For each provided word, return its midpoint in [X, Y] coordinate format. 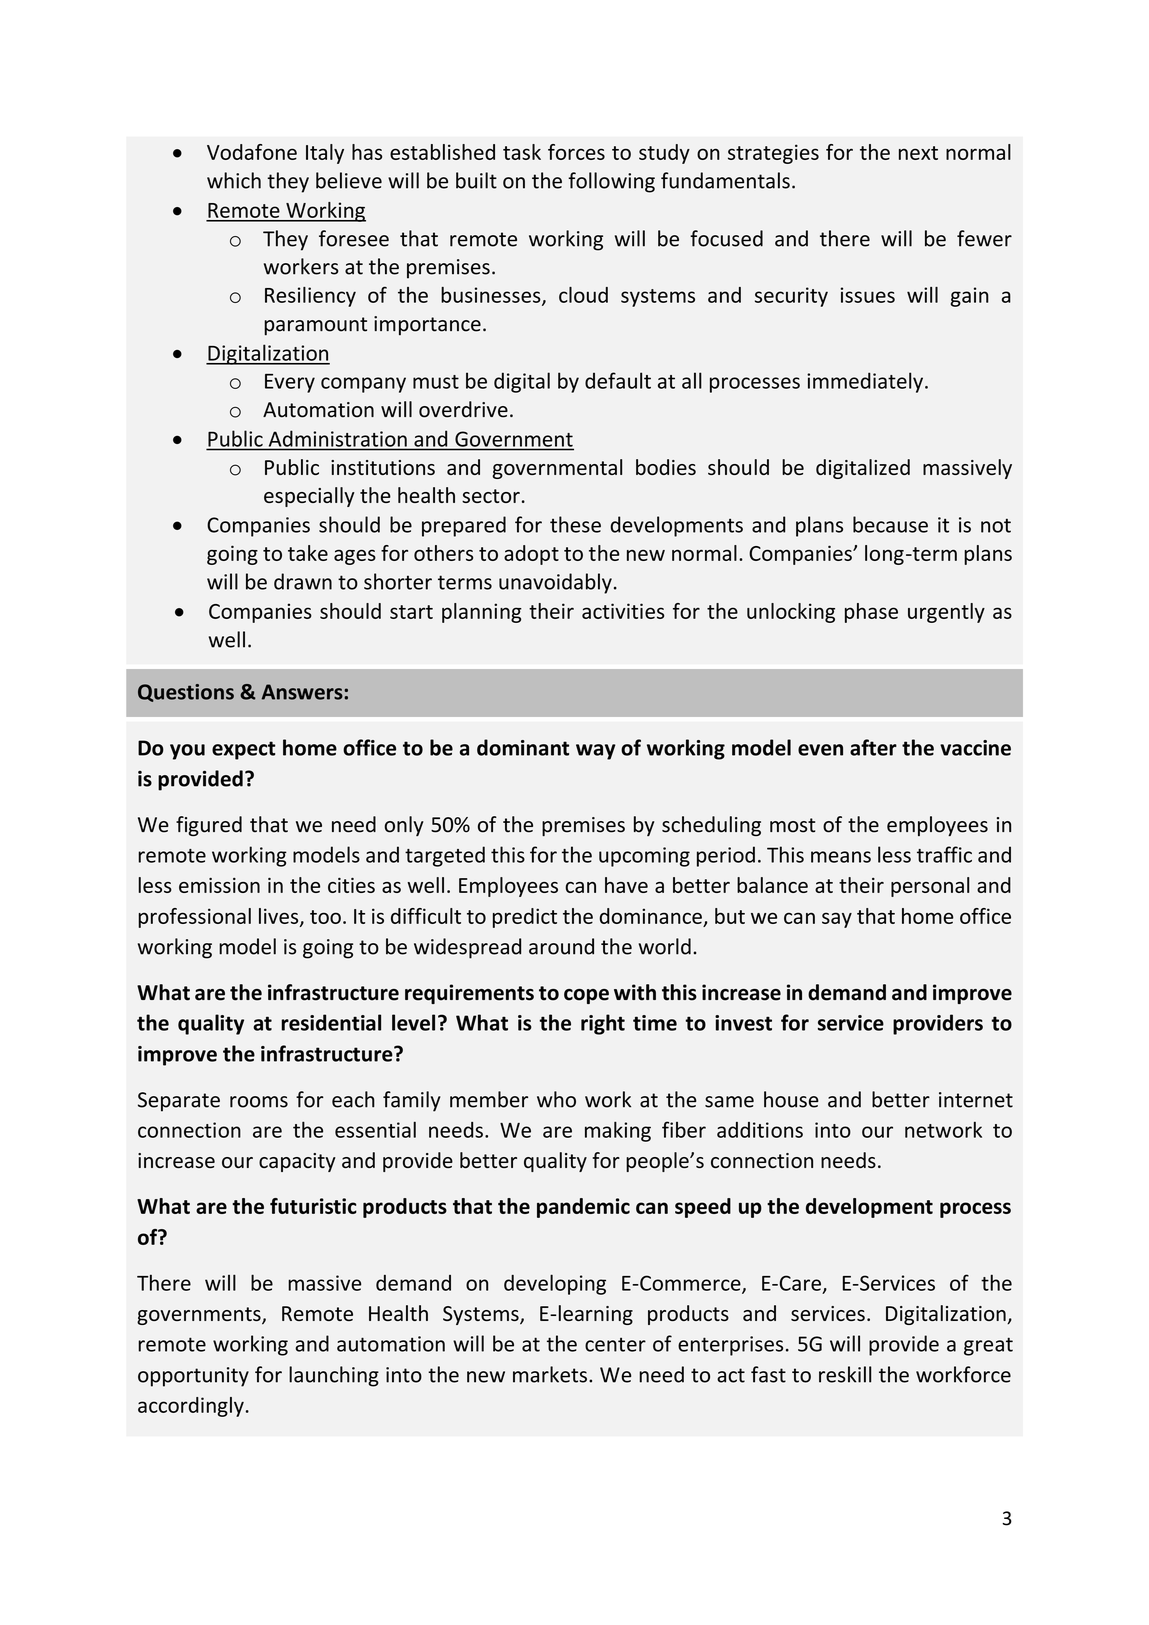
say [837, 920]
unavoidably [555, 583]
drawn [303, 581]
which [234, 180]
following [611, 182]
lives [280, 917]
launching [334, 1376]
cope [586, 996]
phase [871, 613]
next [918, 153]
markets [550, 1374]
